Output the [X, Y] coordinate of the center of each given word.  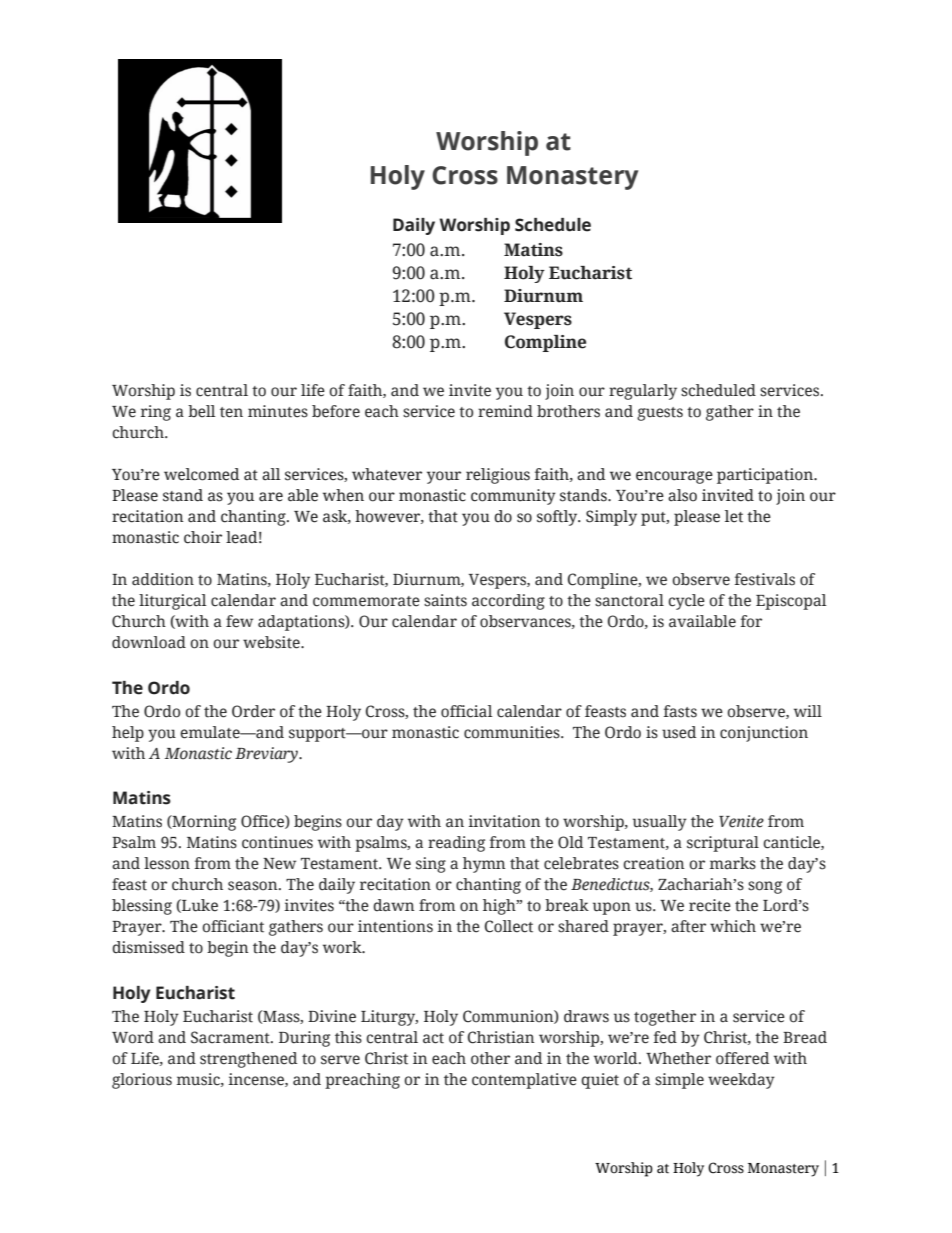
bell [202, 411]
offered [742, 1058]
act [433, 1038]
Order [253, 711]
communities [513, 732]
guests [660, 414]
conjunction [764, 734]
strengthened [248, 1060]
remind [505, 411]
